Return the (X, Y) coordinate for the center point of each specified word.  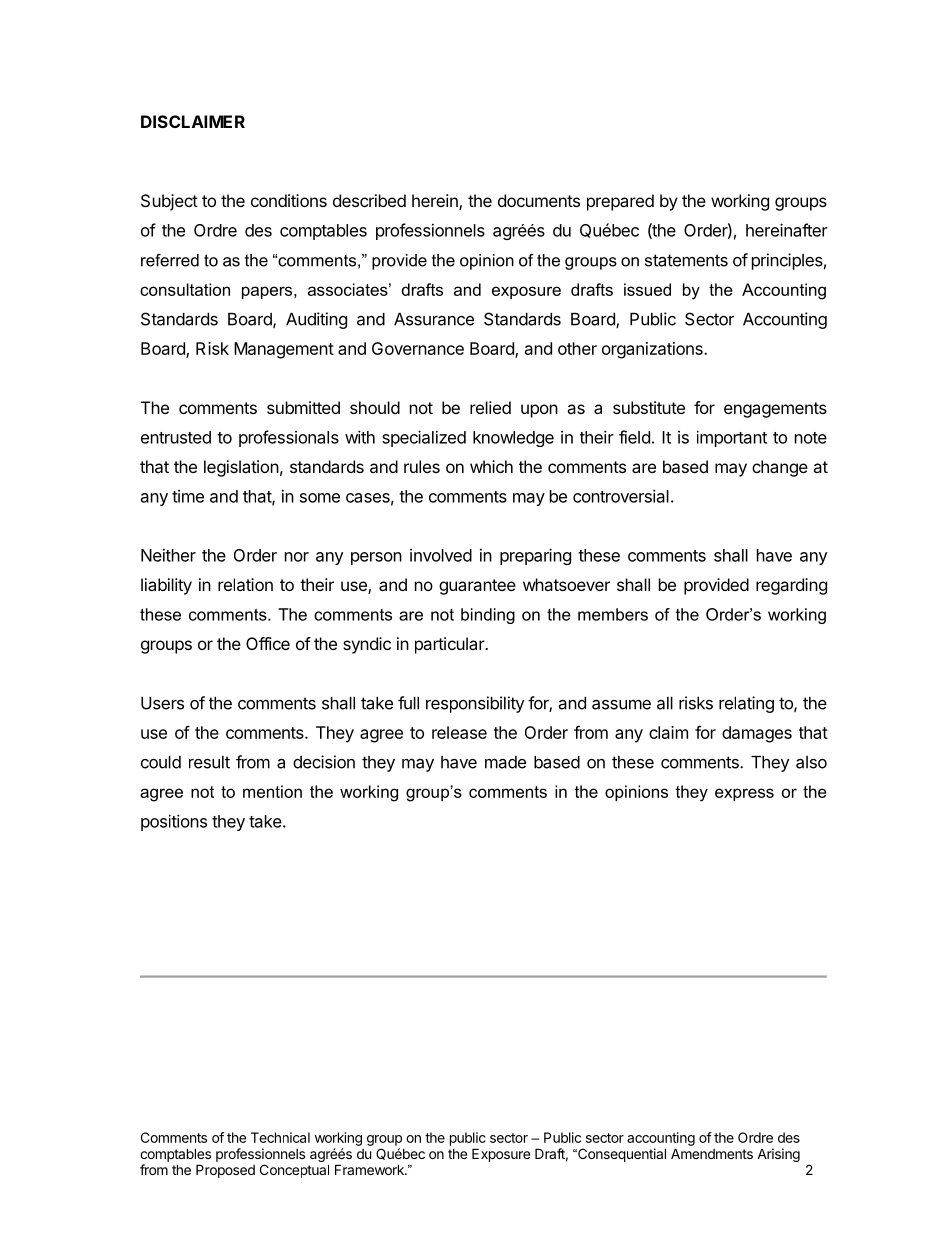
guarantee (477, 587)
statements (686, 260)
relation (245, 584)
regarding (791, 586)
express (744, 794)
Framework (370, 1169)
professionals (289, 438)
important (732, 438)
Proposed (225, 1171)
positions (174, 822)
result (209, 762)
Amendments (712, 1153)
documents (539, 200)
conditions (289, 200)
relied (490, 407)
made (505, 762)
